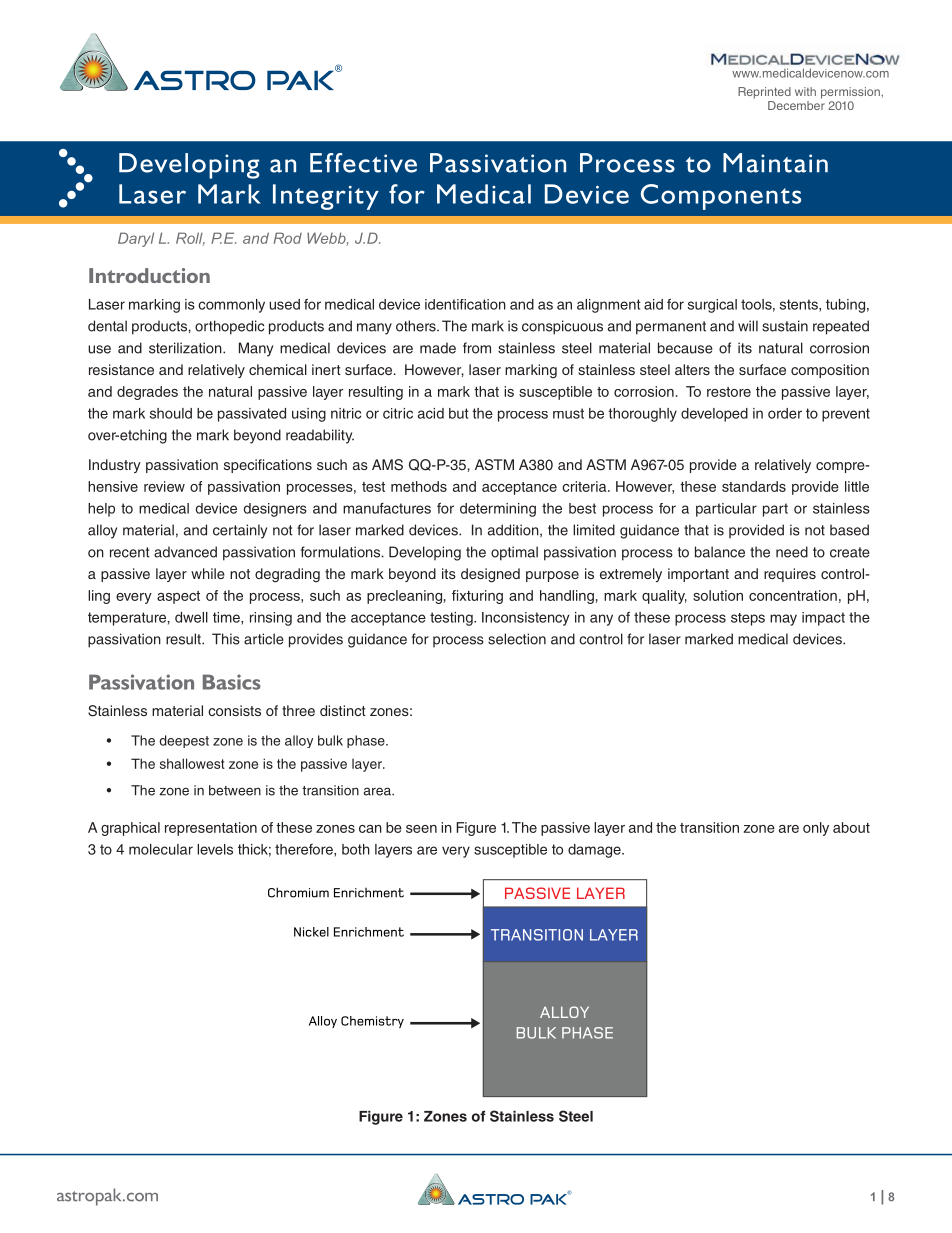 The image size is (952, 1233). Describe the element at coordinates (326, 197) in the screenshot. I see `Integrity` at that location.
